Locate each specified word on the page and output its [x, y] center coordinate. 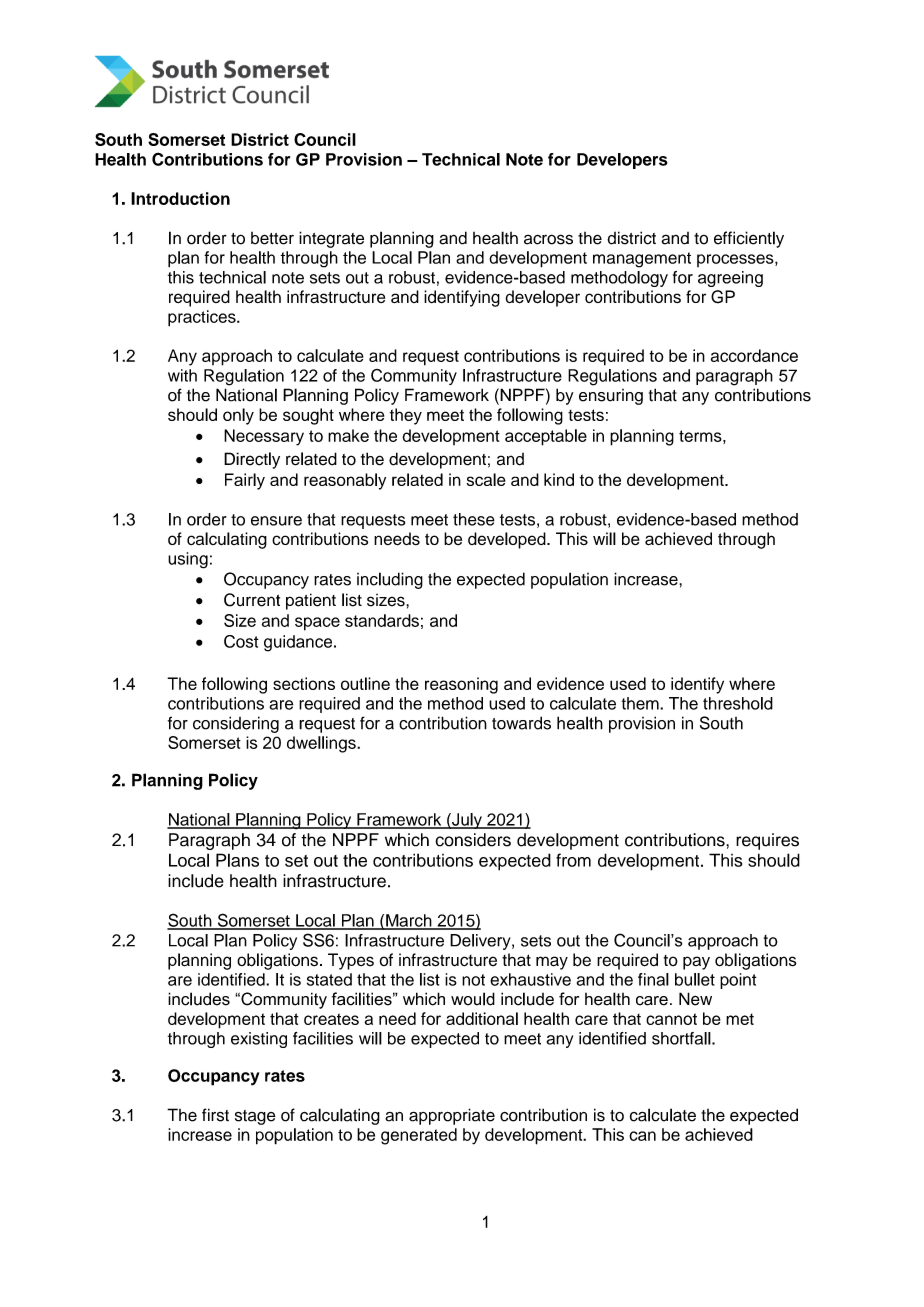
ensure [276, 521]
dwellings [322, 744]
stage [255, 1117]
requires [767, 841]
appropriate [452, 1116]
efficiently [749, 239]
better [272, 238]
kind [559, 479]
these [474, 519]
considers [473, 840]
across [548, 239]
